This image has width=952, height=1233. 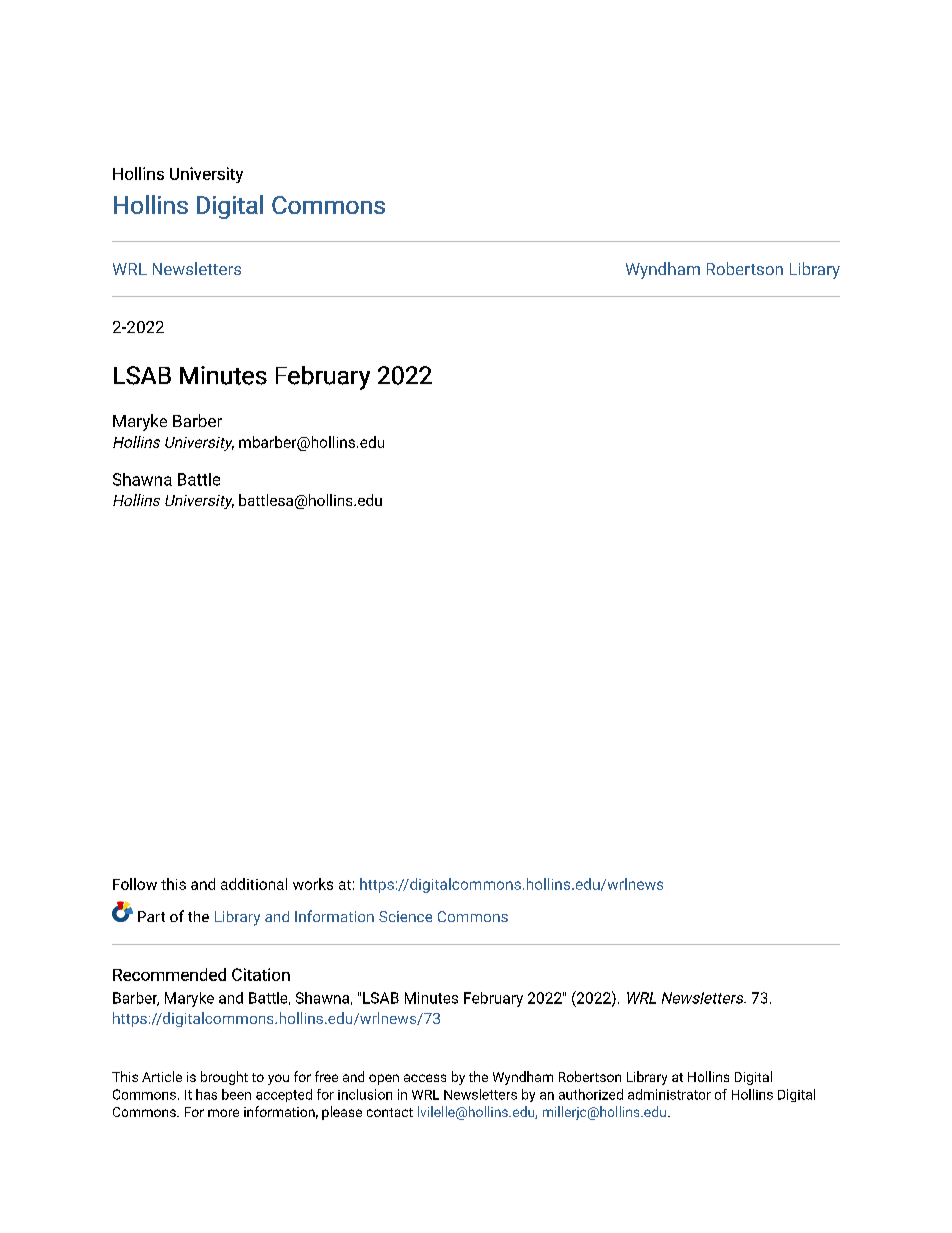 What do you see at coordinates (313, 884) in the image?
I see `works` at bounding box center [313, 884].
